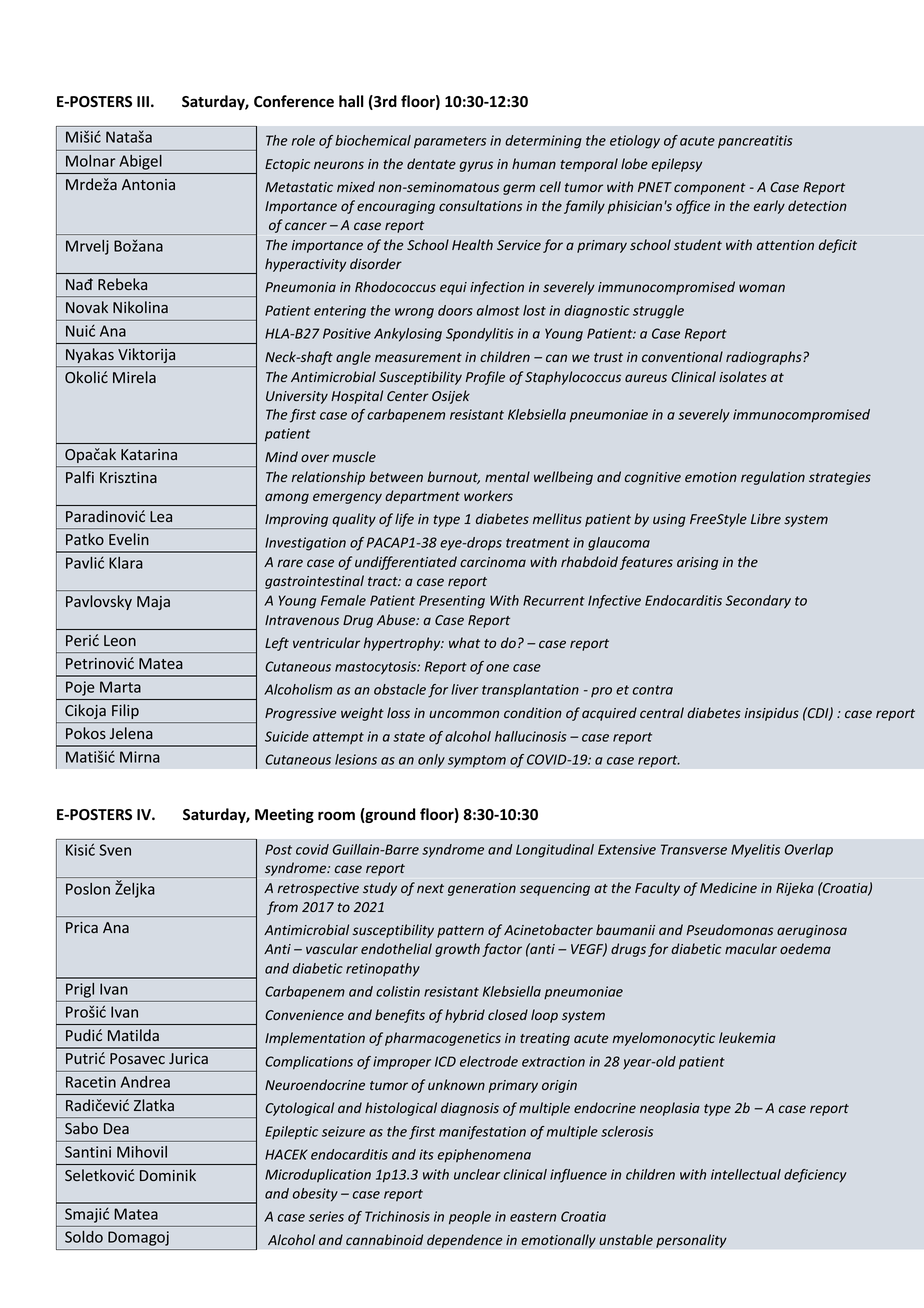  What do you see at coordinates (450, 142) in the screenshot?
I see `parameters` at bounding box center [450, 142].
